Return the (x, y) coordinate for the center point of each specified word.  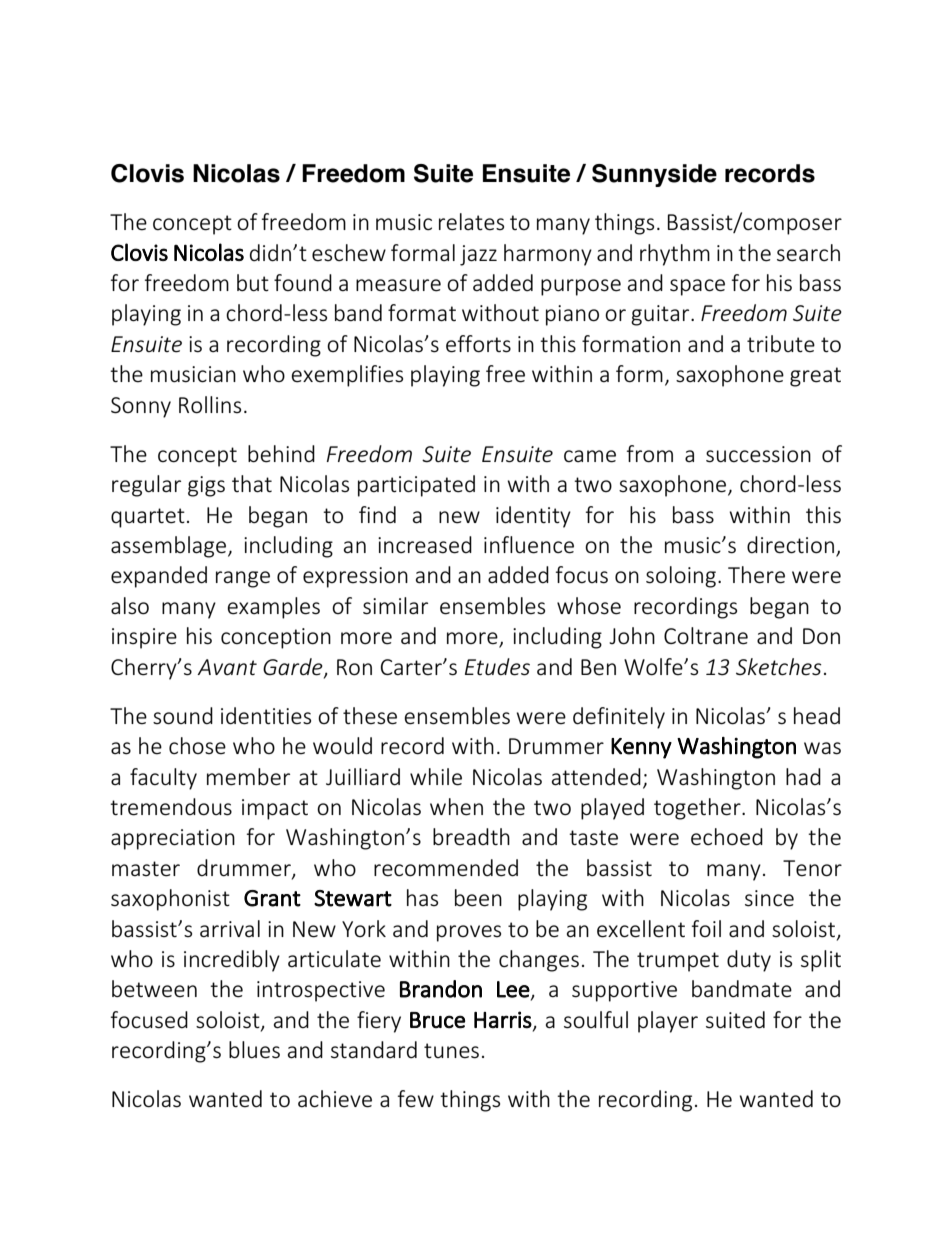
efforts (478, 344)
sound (183, 716)
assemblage (170, 547)
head (817, 716)
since (769, 898)
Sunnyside (654, 175)
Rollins (210, 405)
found (303, 282)
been (478, 898)
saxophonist (170, 900)
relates (471, 222)
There (756, 575)
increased (425, 545)
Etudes (497, 667)
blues (254, 1050)
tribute (781, 344)
